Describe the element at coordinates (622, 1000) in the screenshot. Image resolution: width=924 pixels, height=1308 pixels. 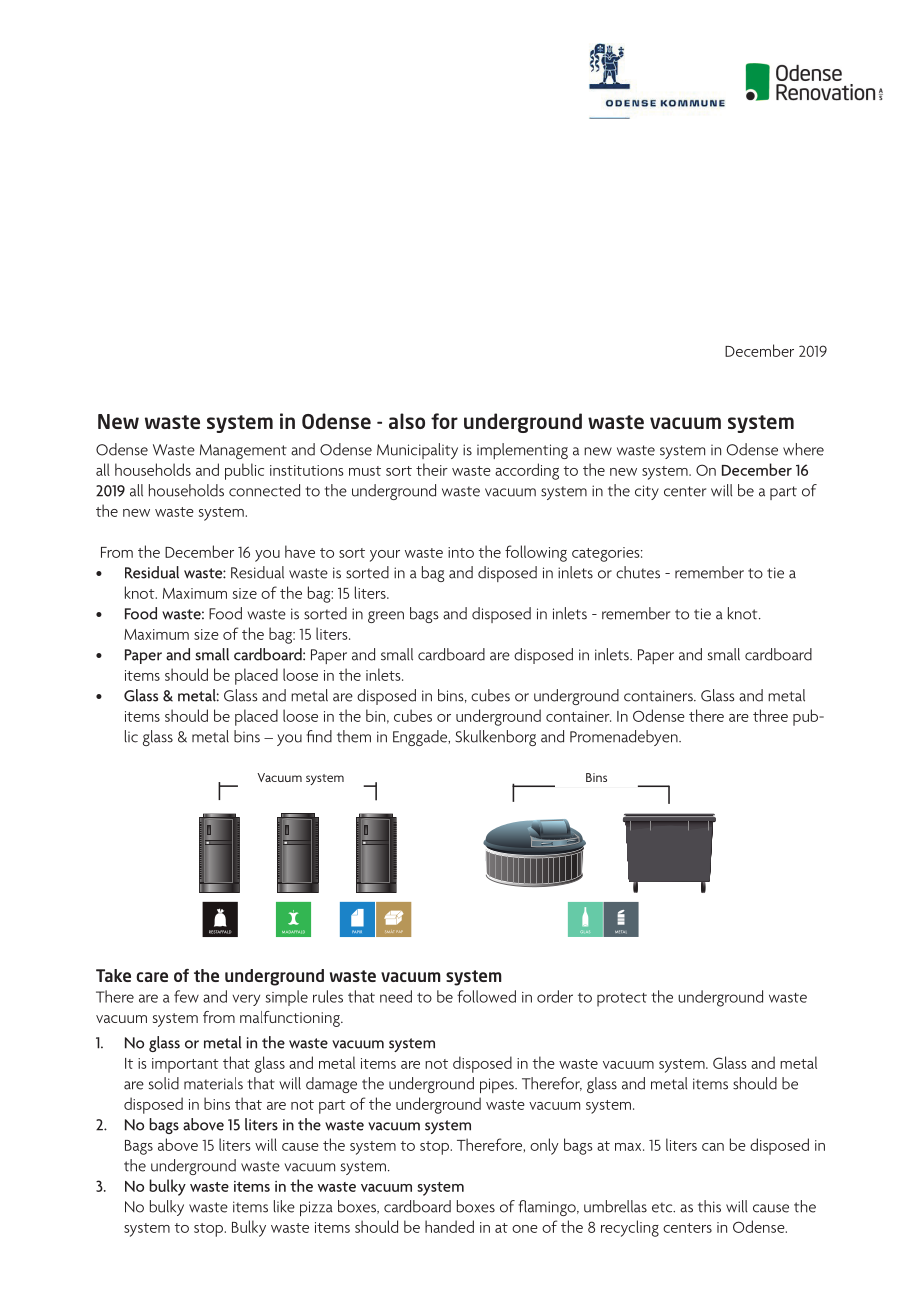
I see `protect` at that location.
